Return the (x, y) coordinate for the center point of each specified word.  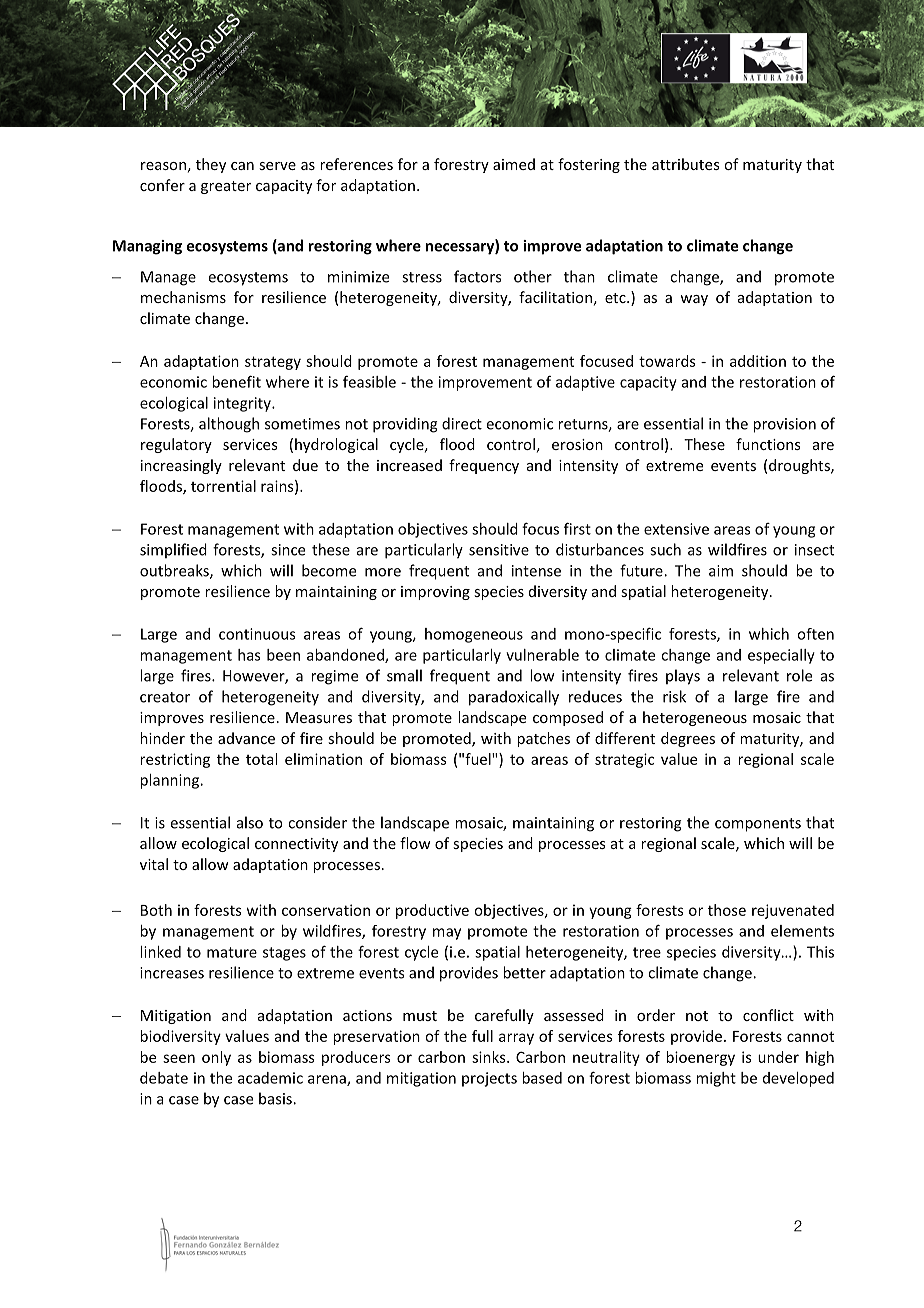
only (216, 1058)
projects (489, 1079)
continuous (257, 634)
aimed (514, 164)
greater (226, 187)
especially (781, 656)
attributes (686, 164)
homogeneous (474, 635)
